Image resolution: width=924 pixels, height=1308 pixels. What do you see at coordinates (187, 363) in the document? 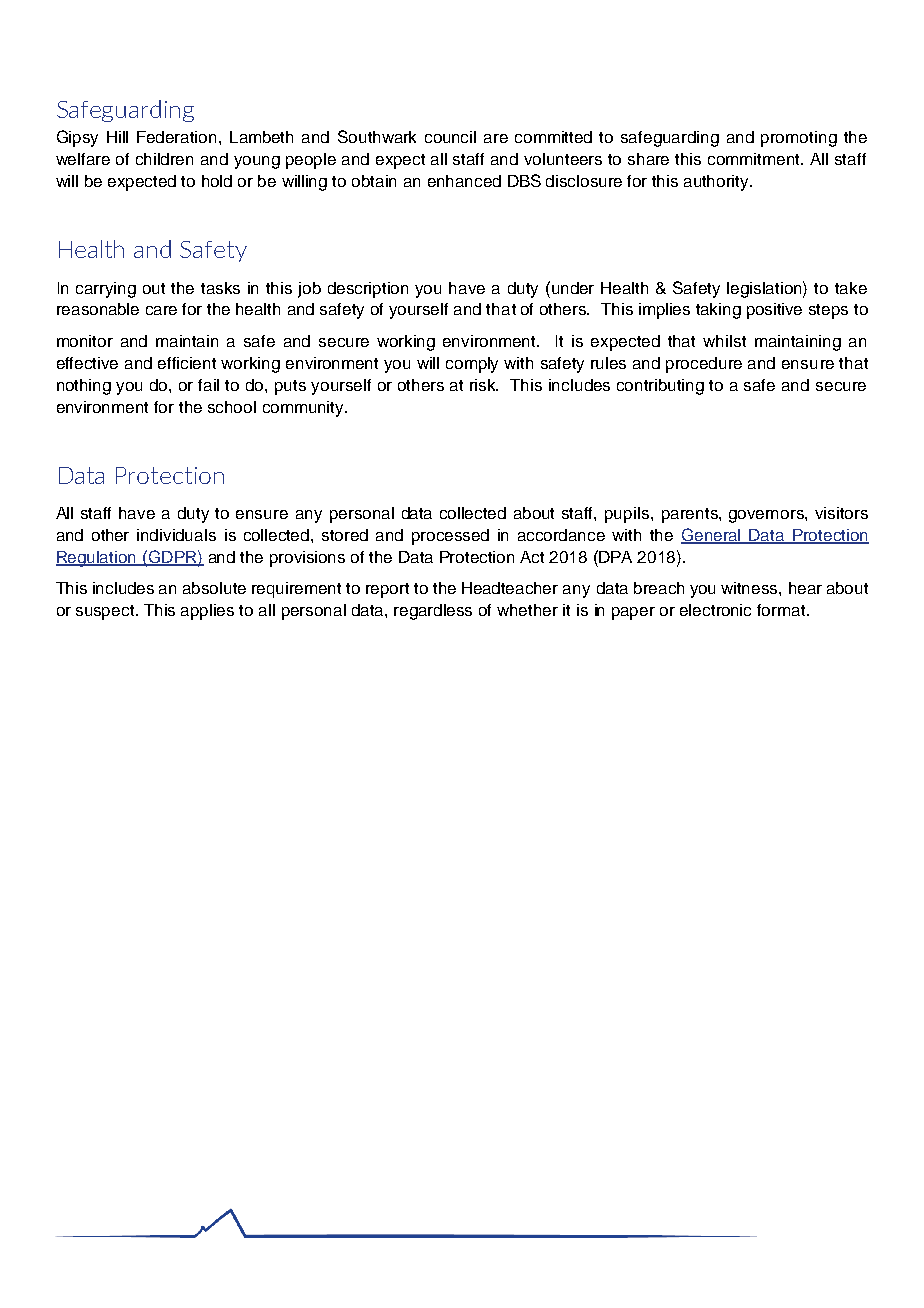
I see `efficient` at bounding box center [187, 363].
